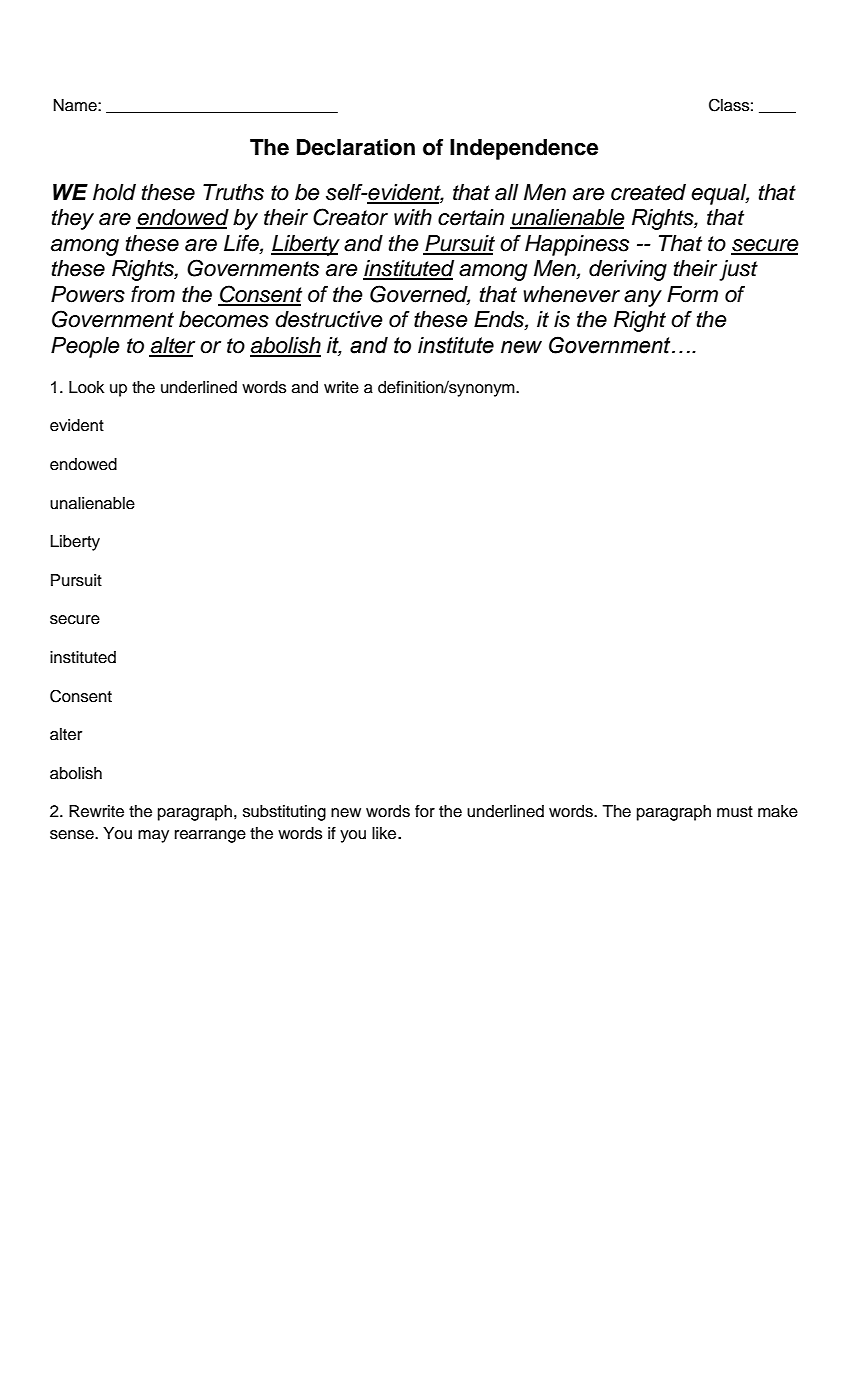  I want to click on substituting, so click(284, 813).
